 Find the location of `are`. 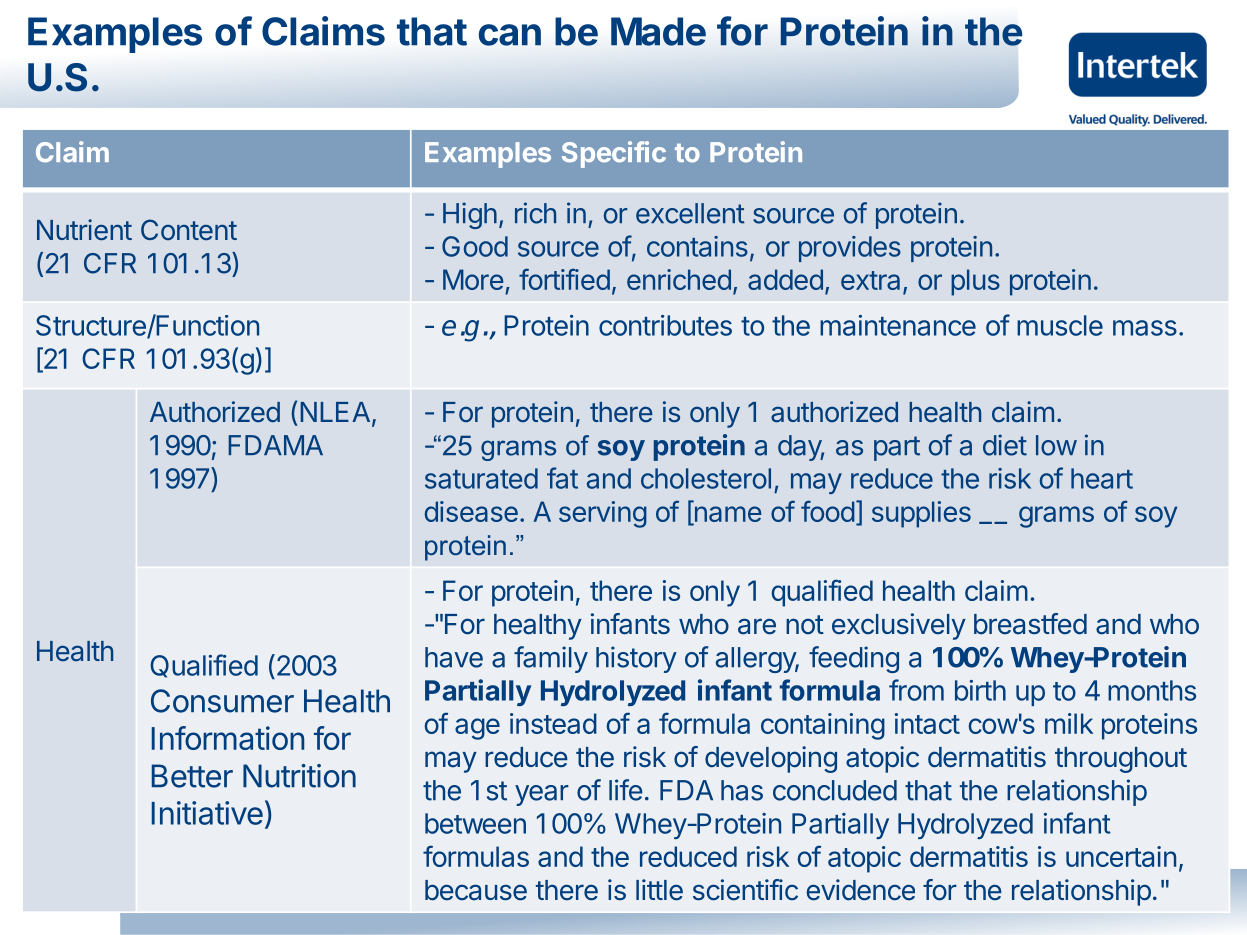

are is located at coordinates (757, 626).
